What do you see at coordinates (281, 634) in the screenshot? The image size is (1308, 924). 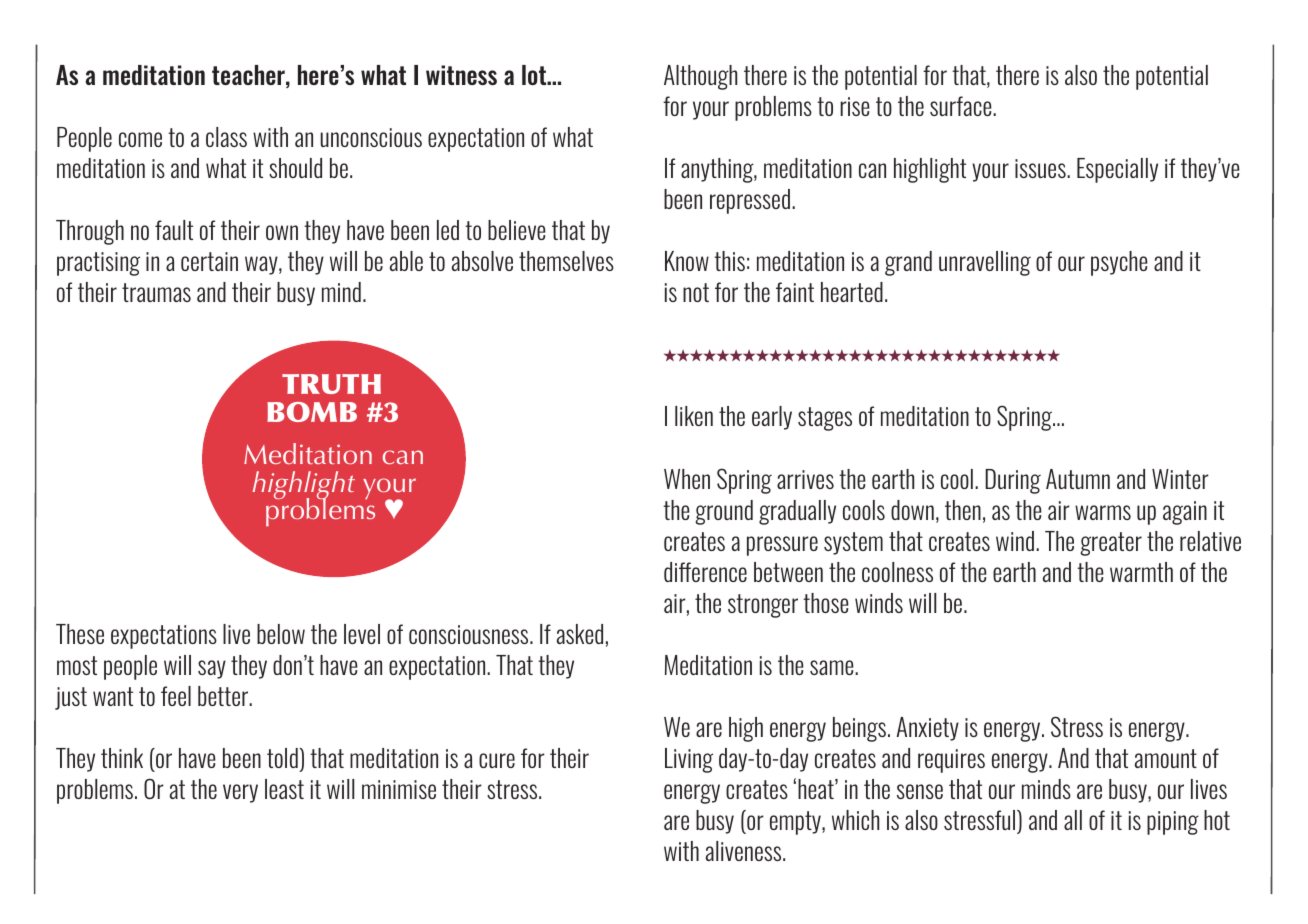 I see `below` at bounding box center [281, 634].
